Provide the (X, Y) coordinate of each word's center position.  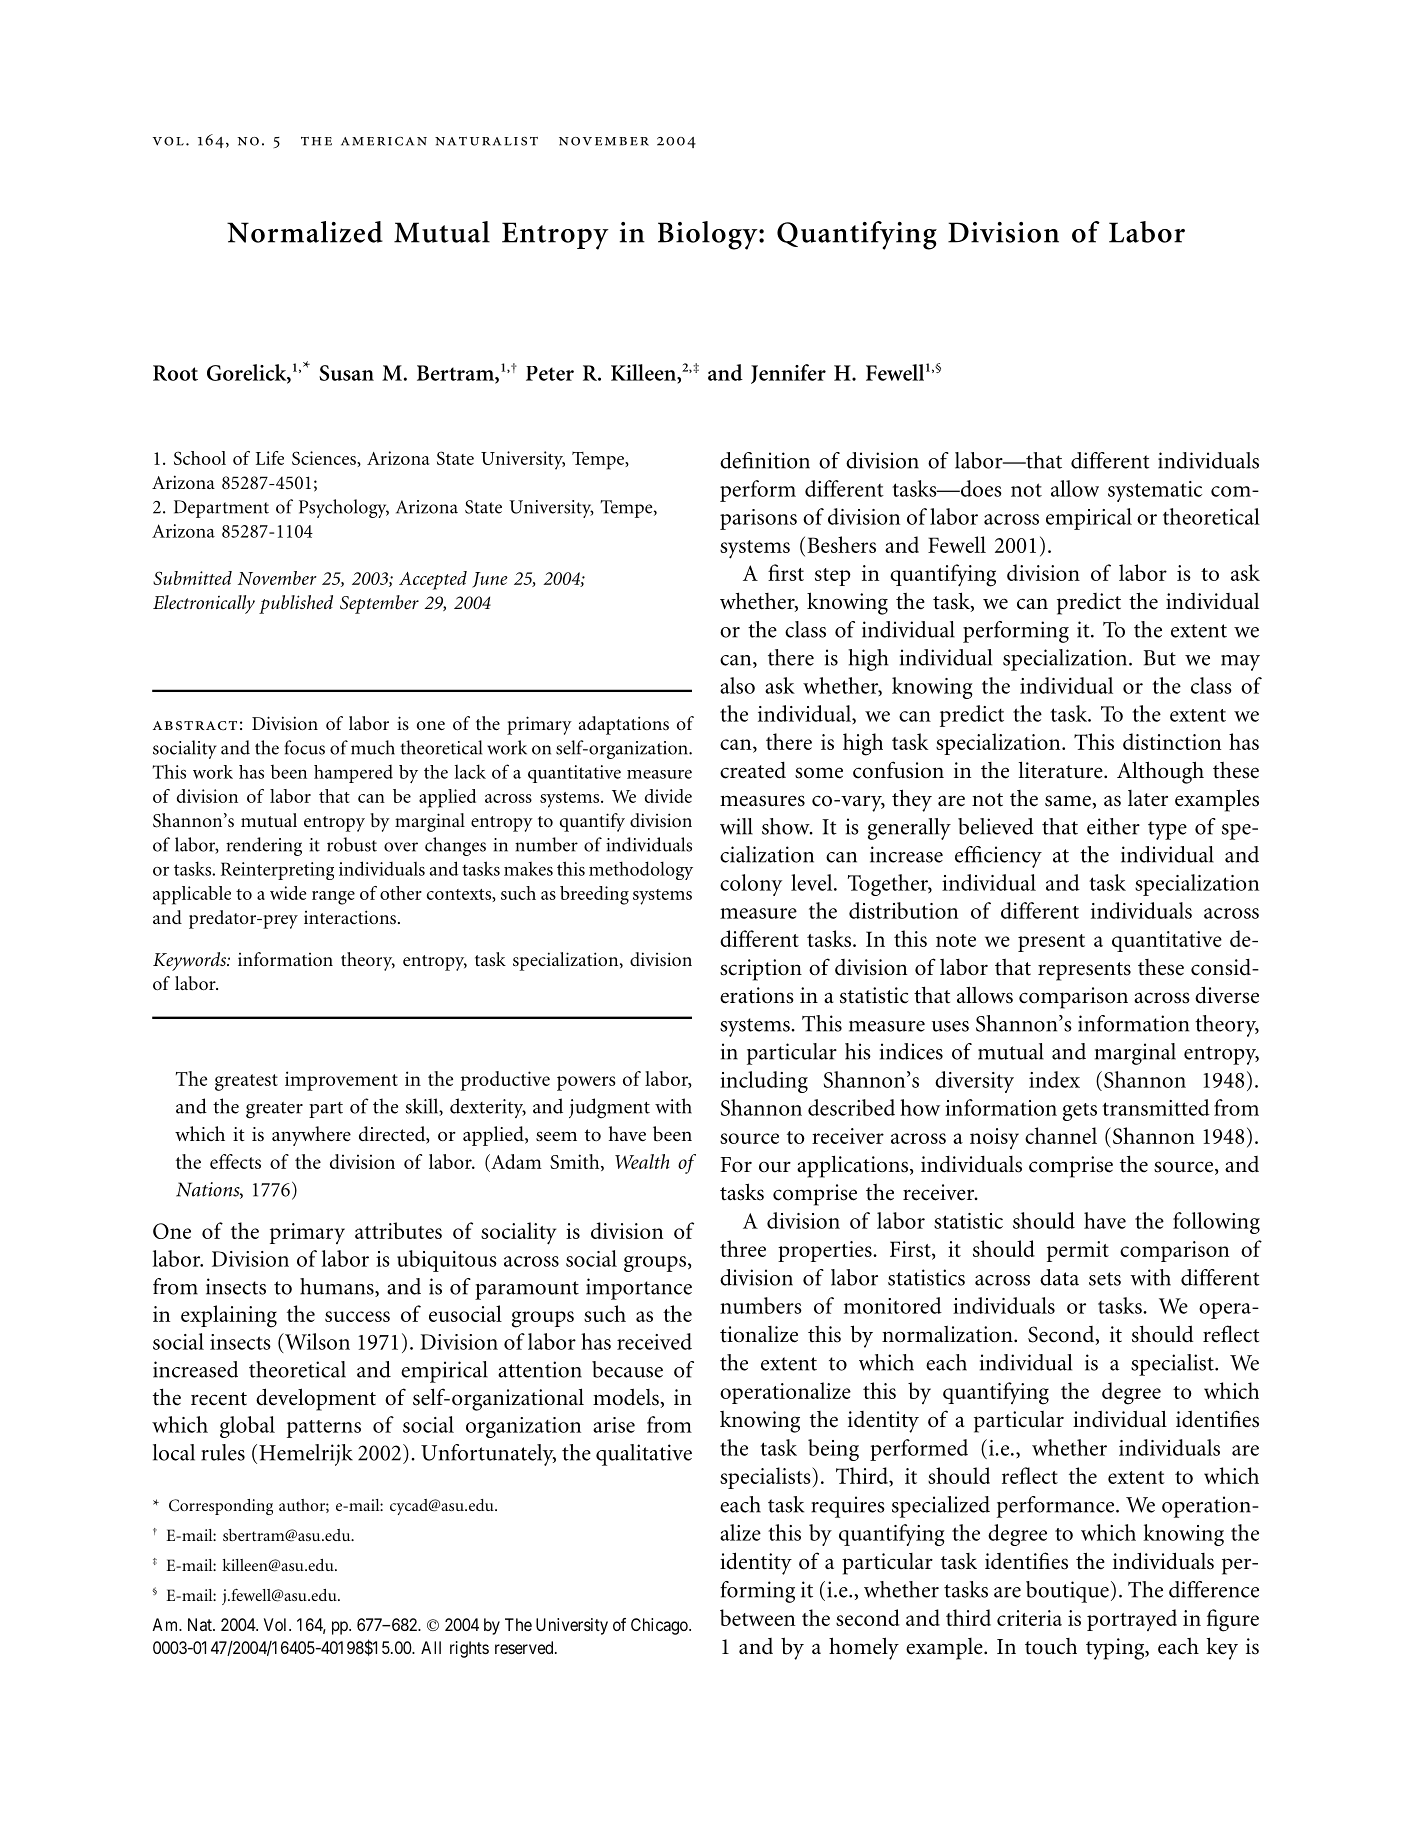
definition (765, 460)
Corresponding (221, 1507)
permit (1078, 1251)
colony (751, 885)
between (757, 1617)
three (743, 1248)
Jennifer (788, 374)
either (1113, 826)
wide (288, 893)
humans (338, 1287)
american (384, 141)
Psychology (344, 508)
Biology (709, 235)
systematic (1155, 491)
